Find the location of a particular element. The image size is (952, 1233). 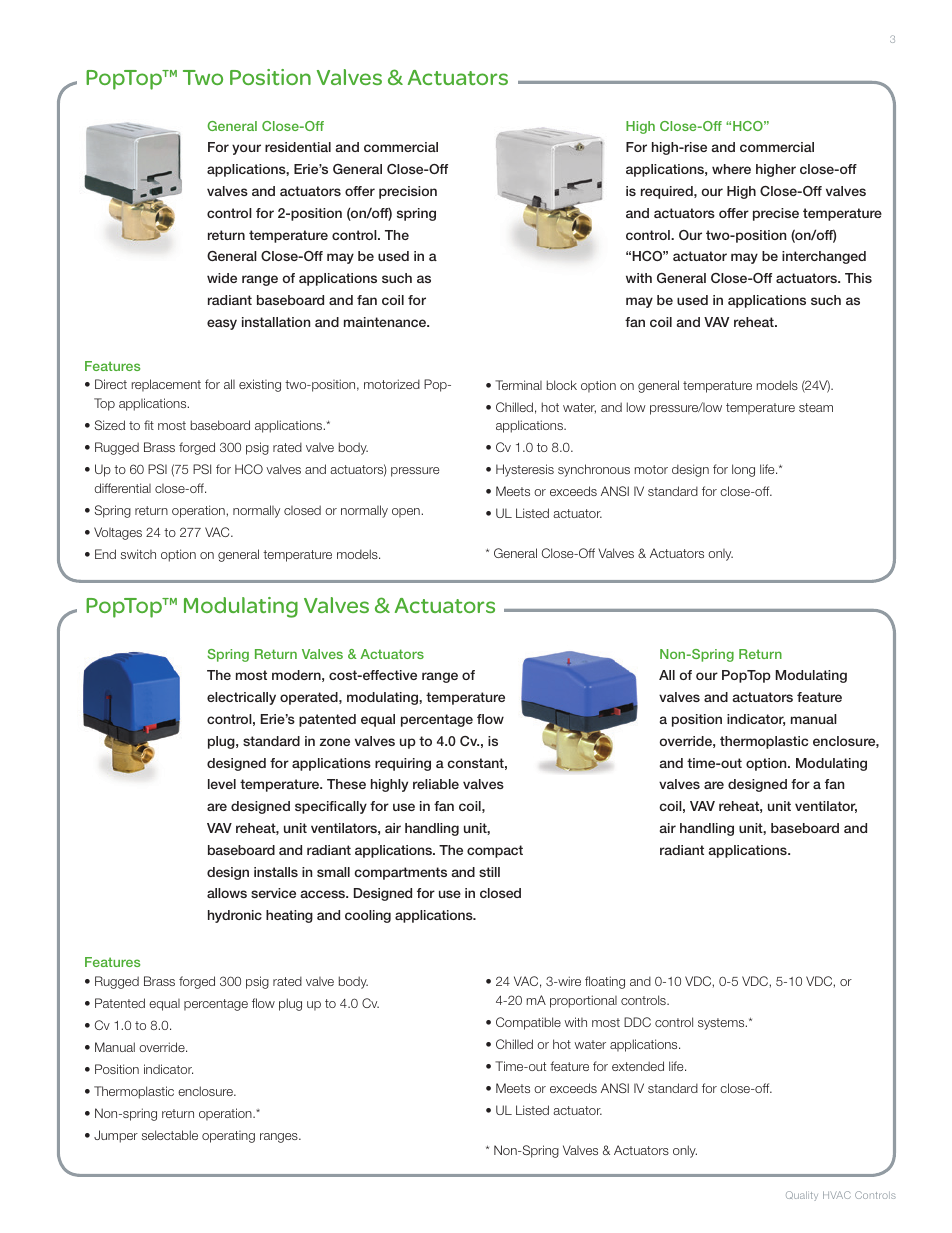

requiring is located at coordinates (403, 764).
